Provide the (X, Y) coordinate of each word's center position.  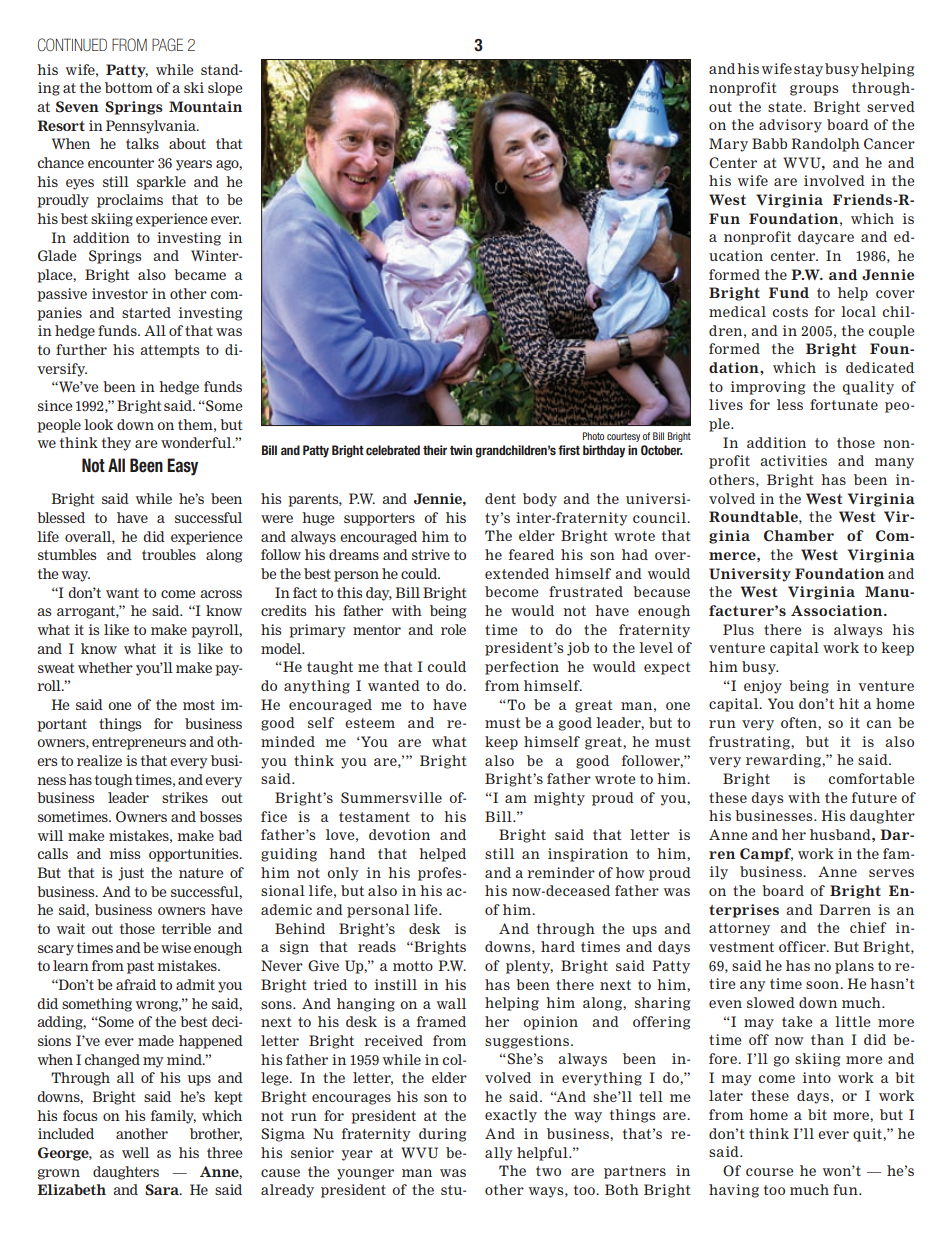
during (442, 1135)
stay (808, 70)
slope (225, 89)
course (770, 1172)
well (135, 1152)
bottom (129, 87)
